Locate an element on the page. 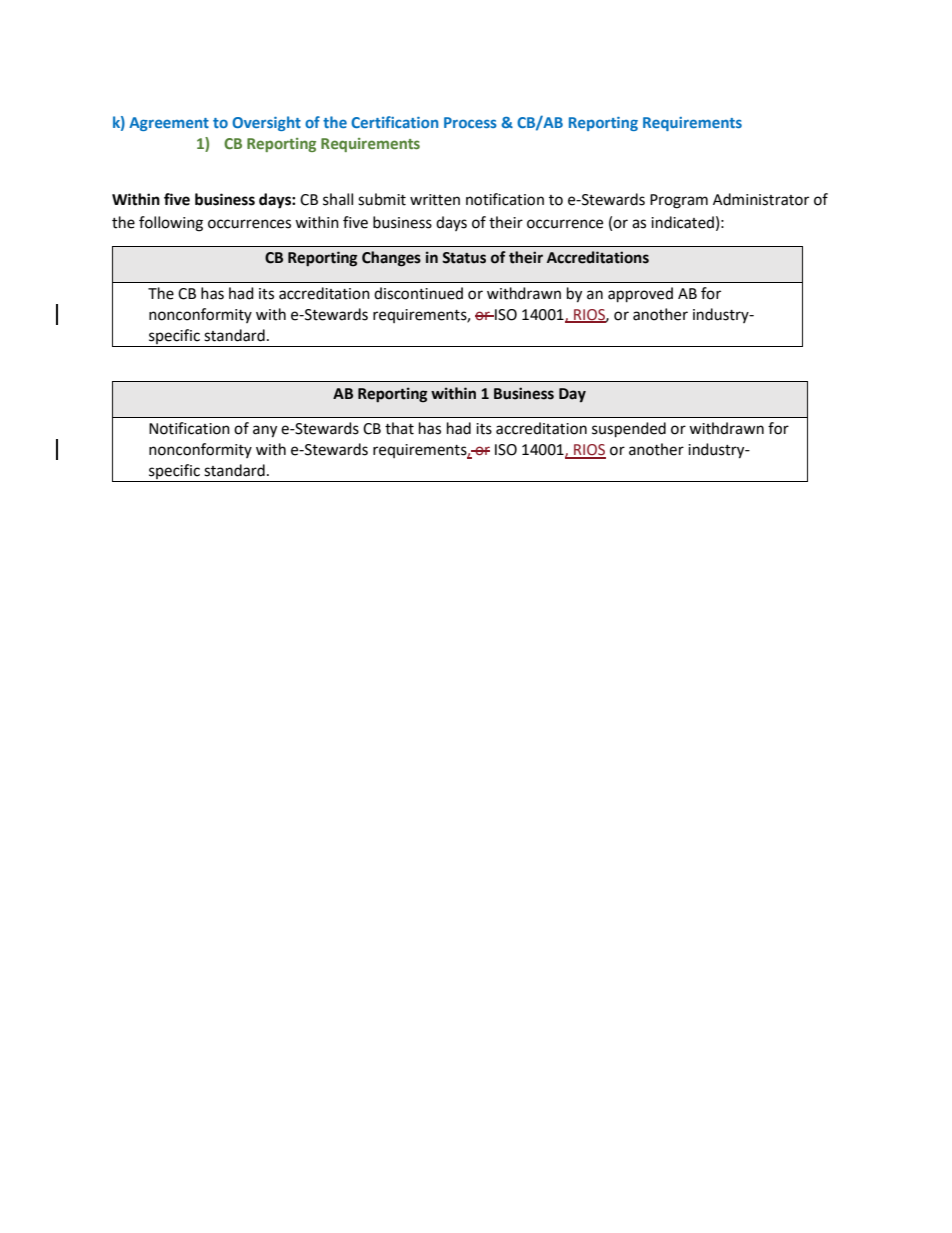 The image size is (952, 1233). approved is located at coordinates (640, 295).
